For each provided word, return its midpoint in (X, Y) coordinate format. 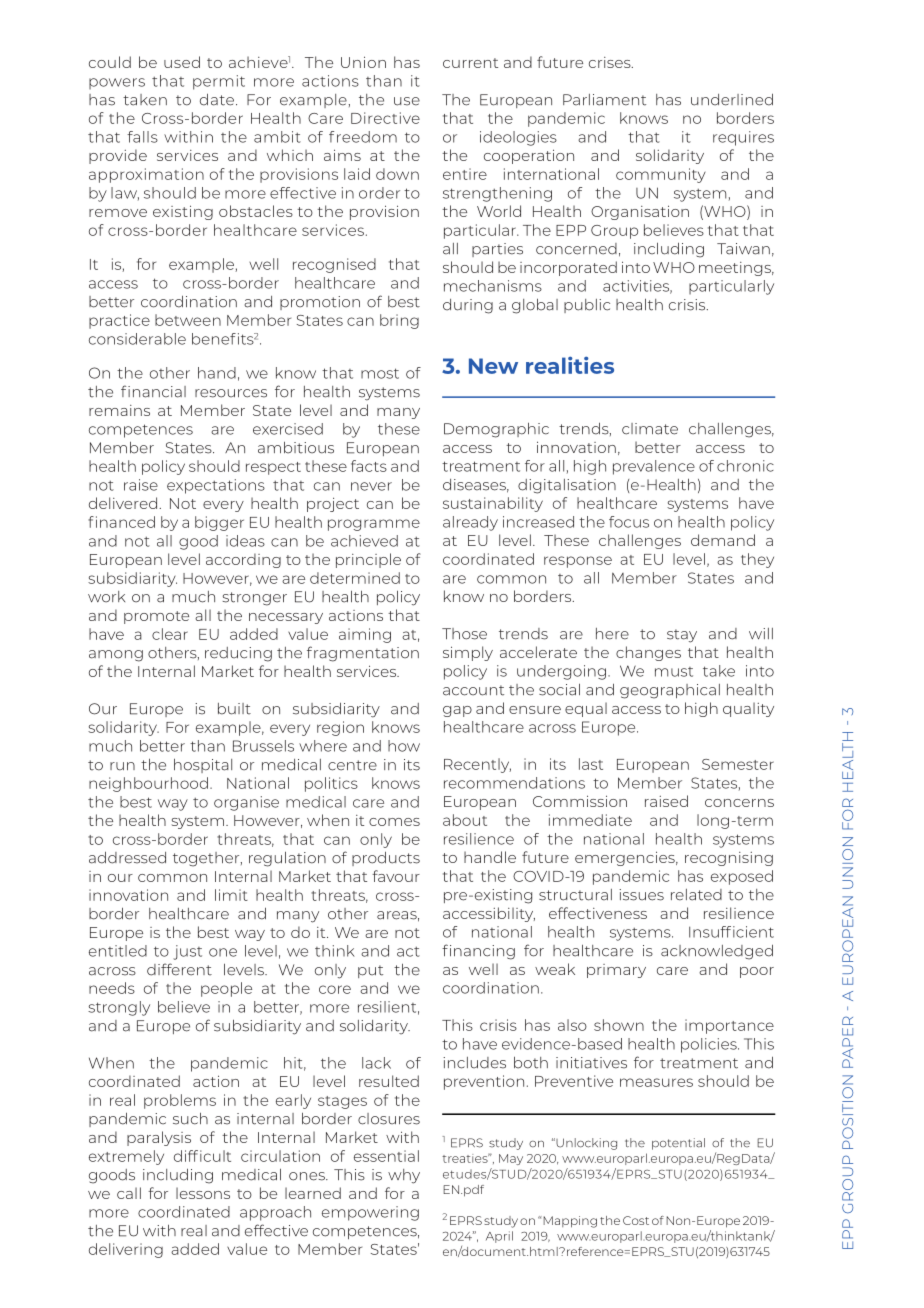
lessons (203, 1193)
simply (468, 653)
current (470, 63)
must (674, 672)
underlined (732, 99)
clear (170, 634)
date (217, 99)
